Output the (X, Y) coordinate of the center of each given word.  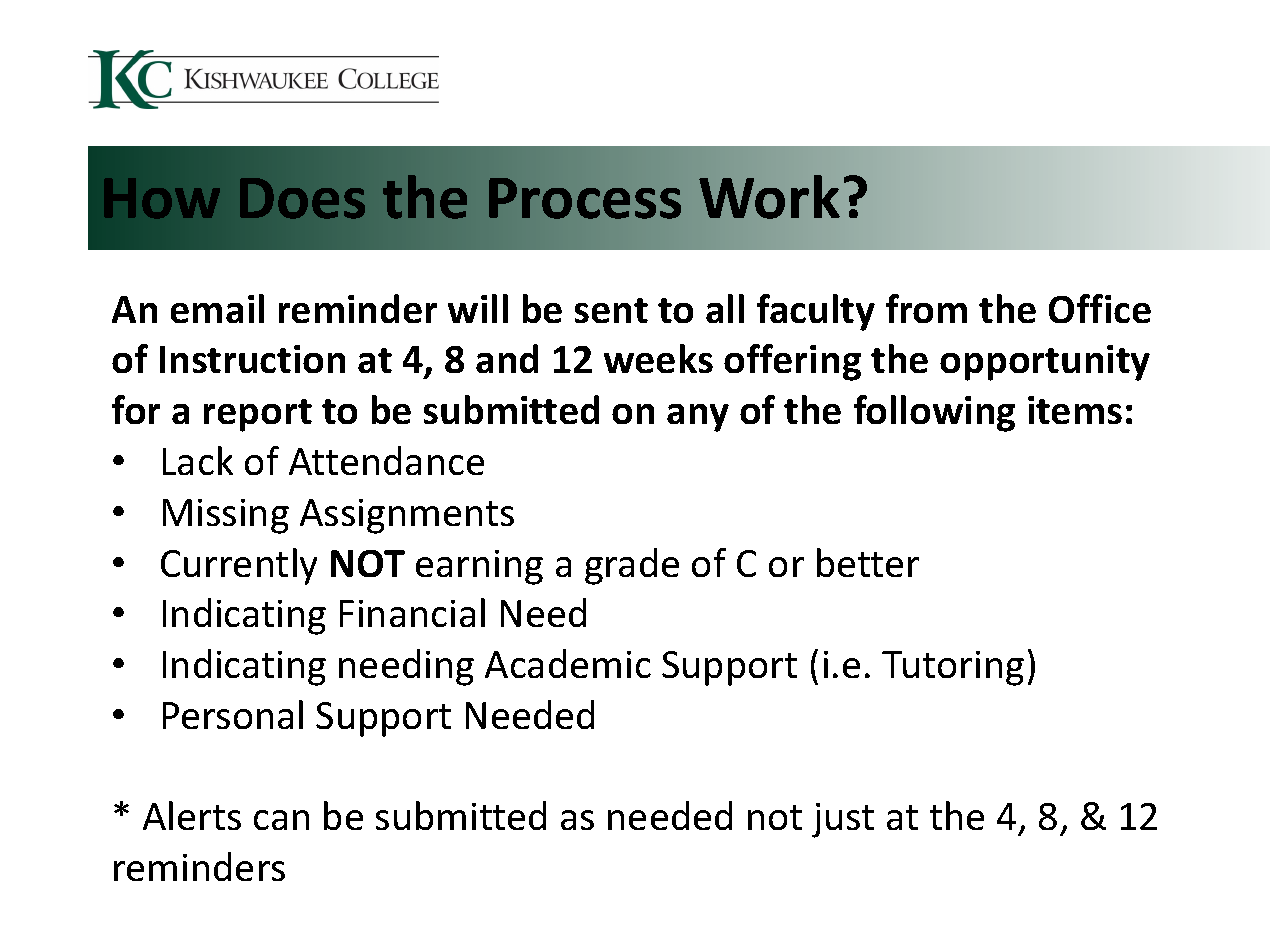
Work (769, 197)
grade (632, 566)
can (281, 820)
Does (302, 198)
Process (585, 198)
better (868, 562)
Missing (226, 516)
